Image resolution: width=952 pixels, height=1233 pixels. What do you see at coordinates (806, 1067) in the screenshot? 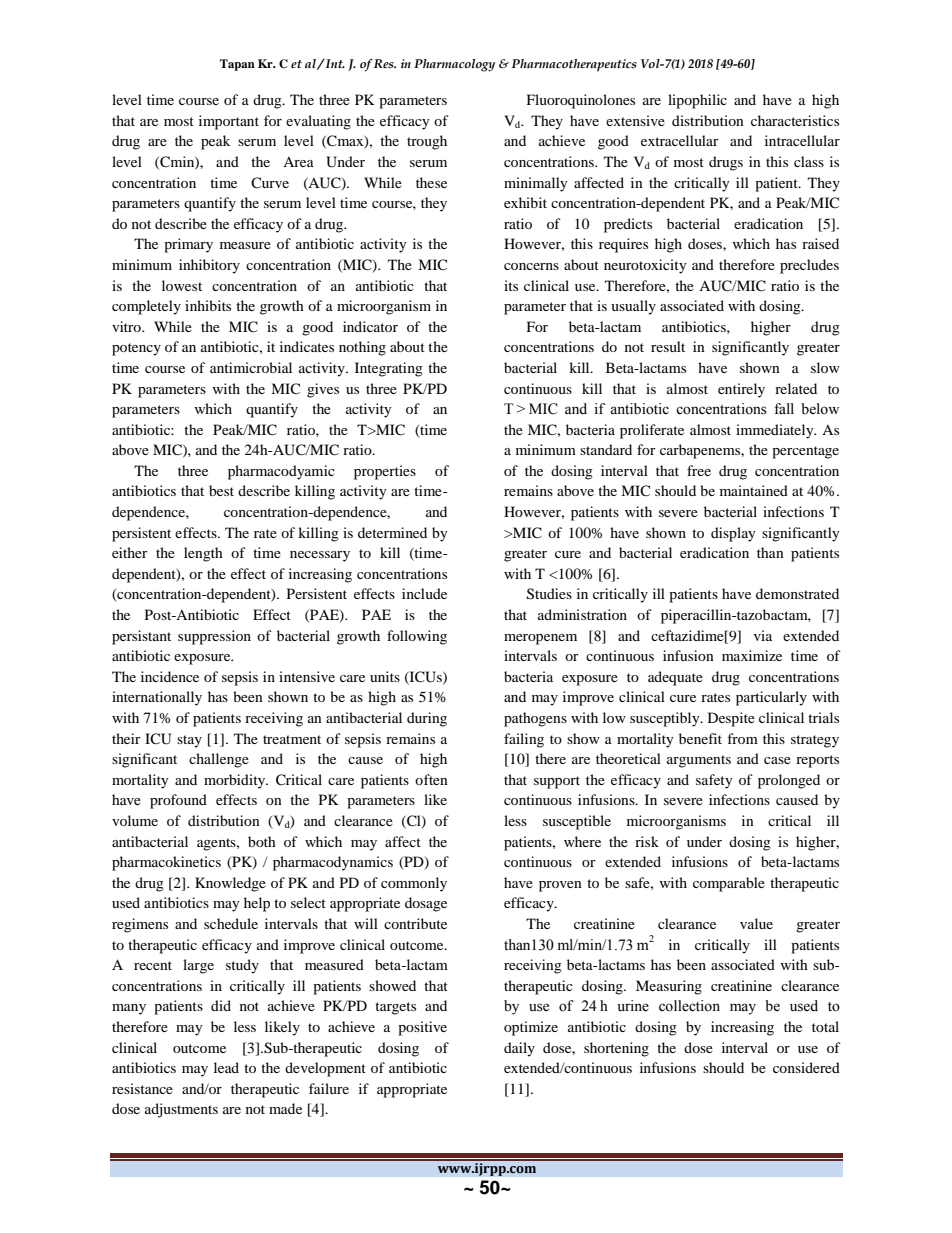
I see `considered` at bounding box center [806, 1067].
